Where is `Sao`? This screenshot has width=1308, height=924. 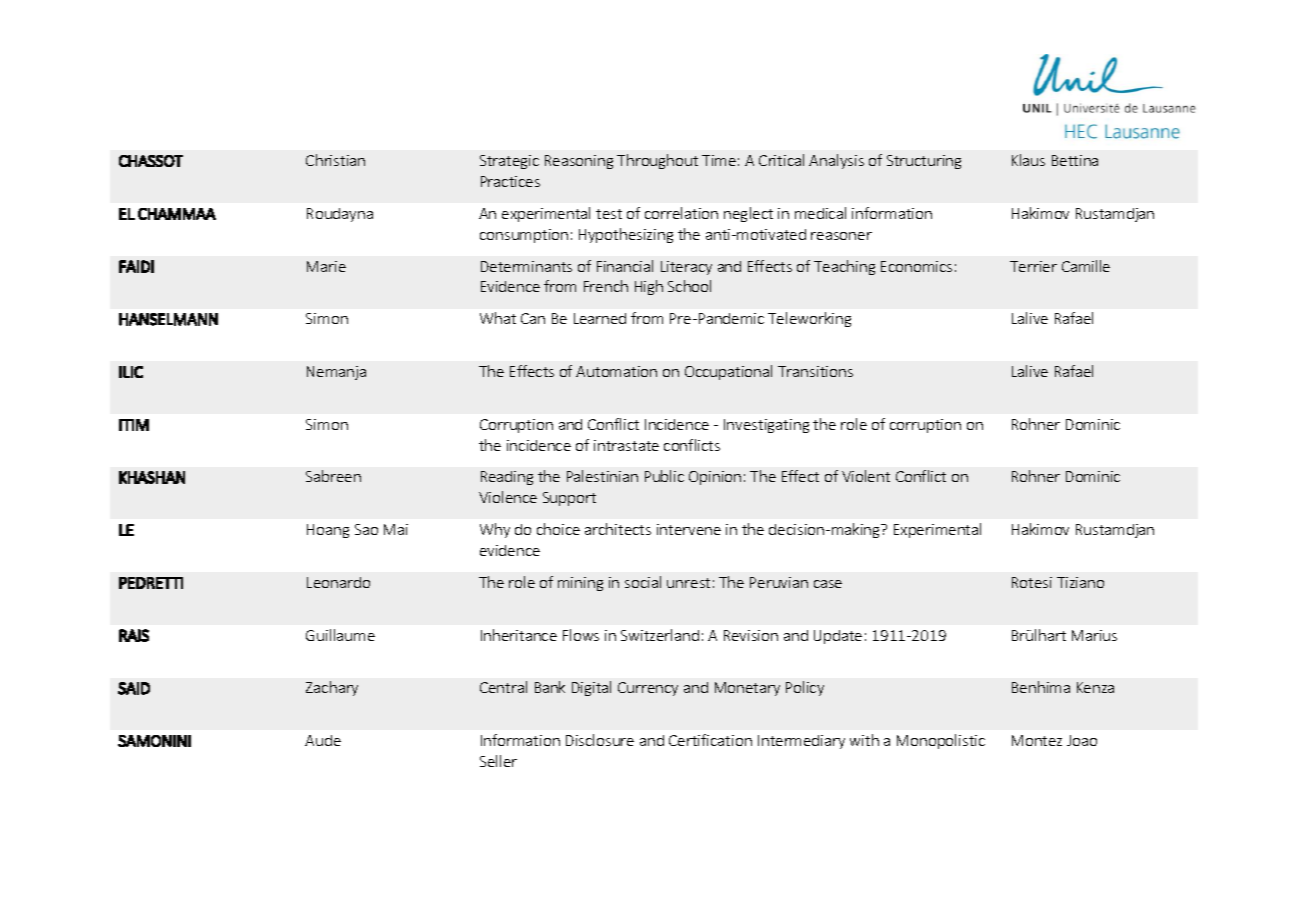 Sao is located at coordinates (366, 529).
